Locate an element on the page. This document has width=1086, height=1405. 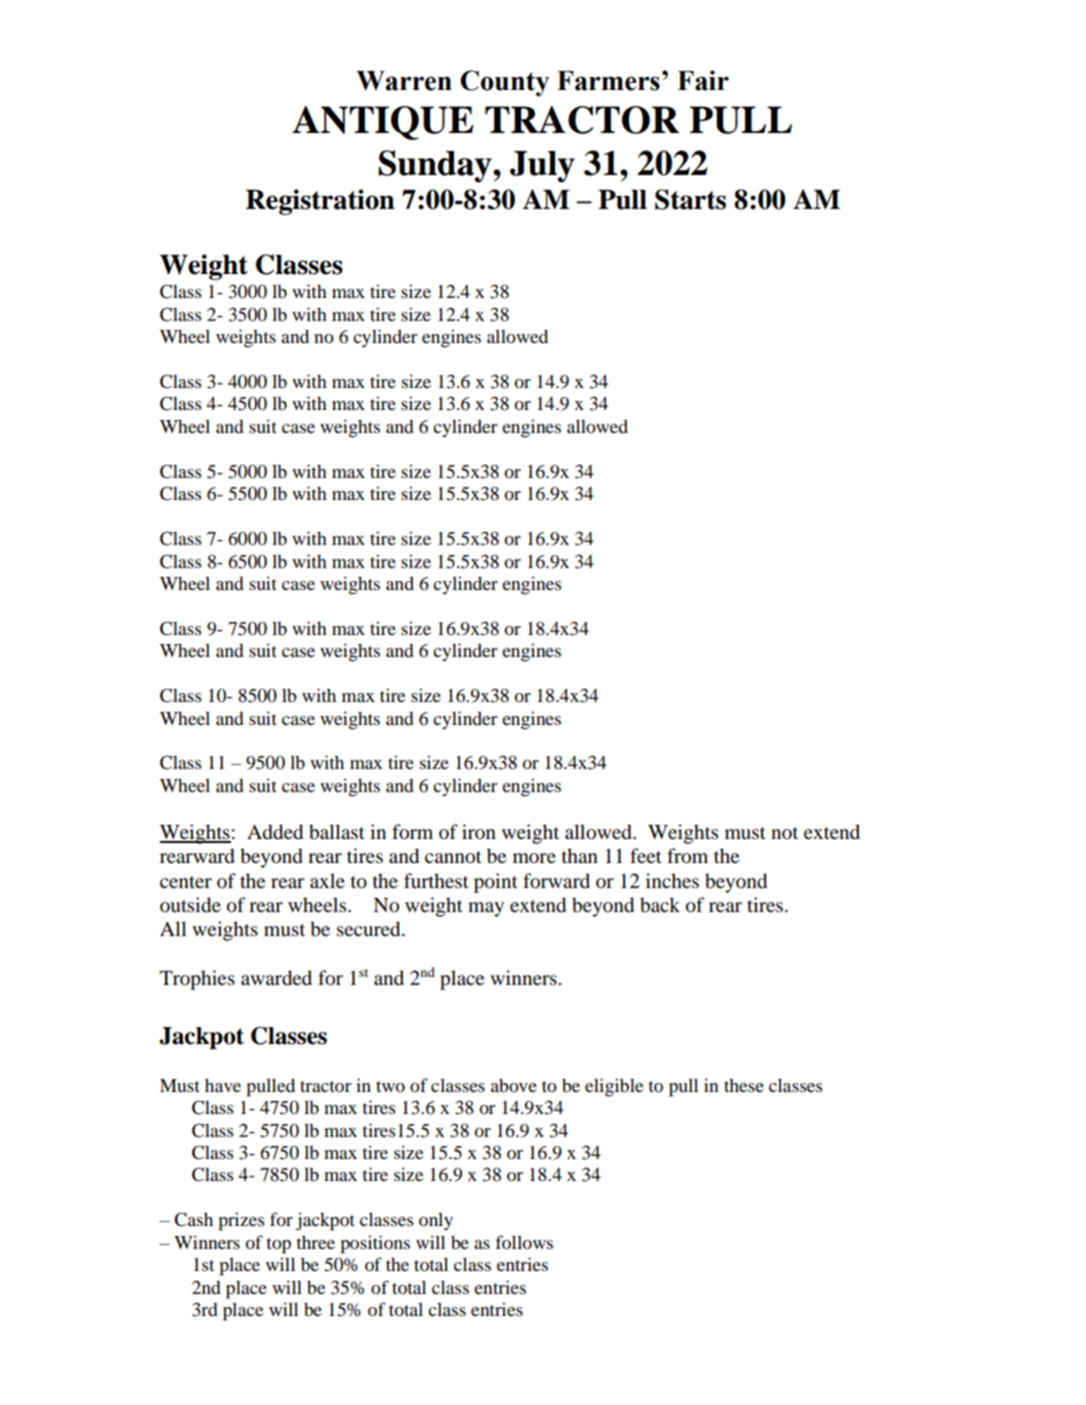
iron is located at coordinates (479, 832).
